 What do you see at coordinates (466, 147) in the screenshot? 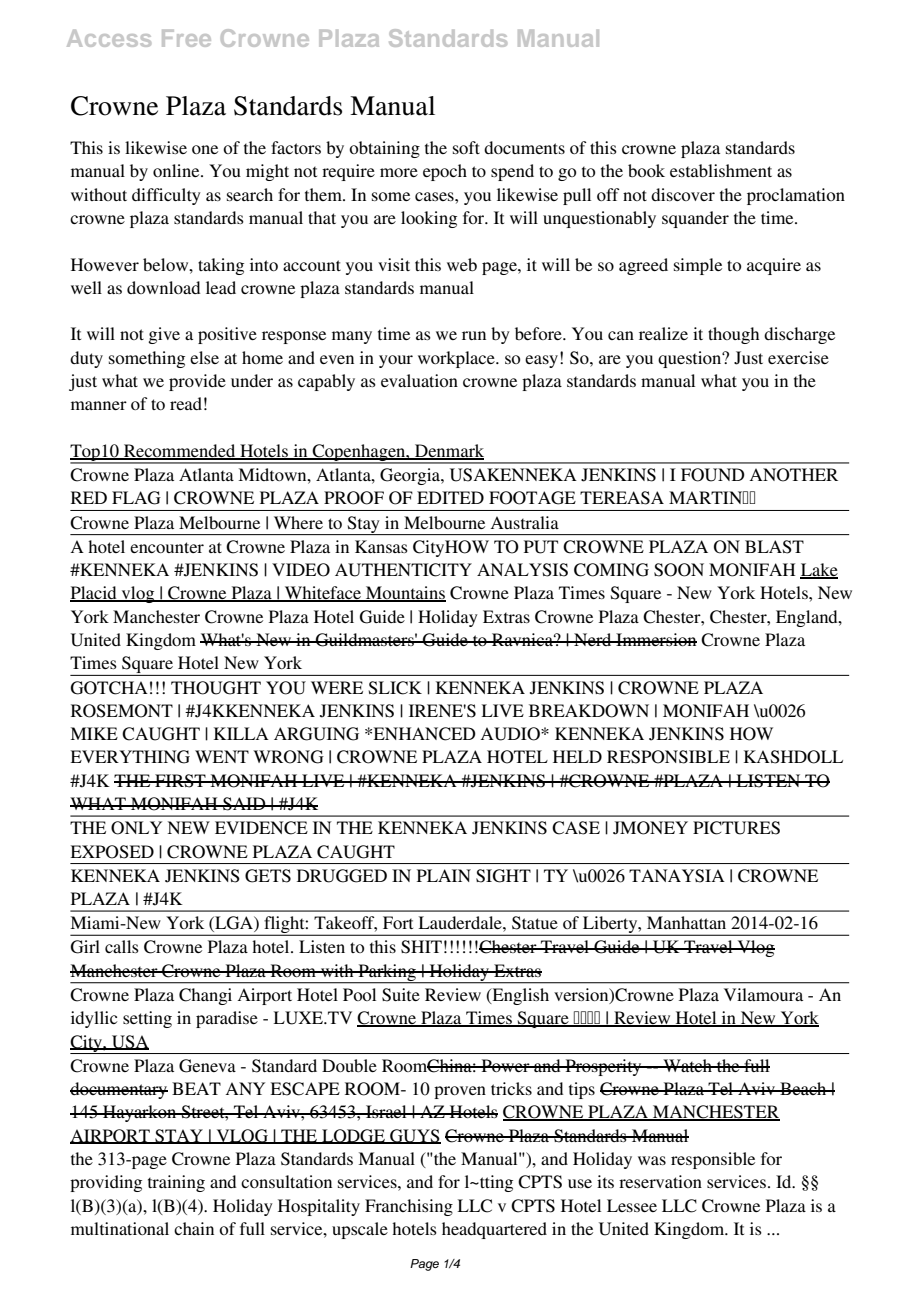
I see `soft` at bounding box center [466, 147].
